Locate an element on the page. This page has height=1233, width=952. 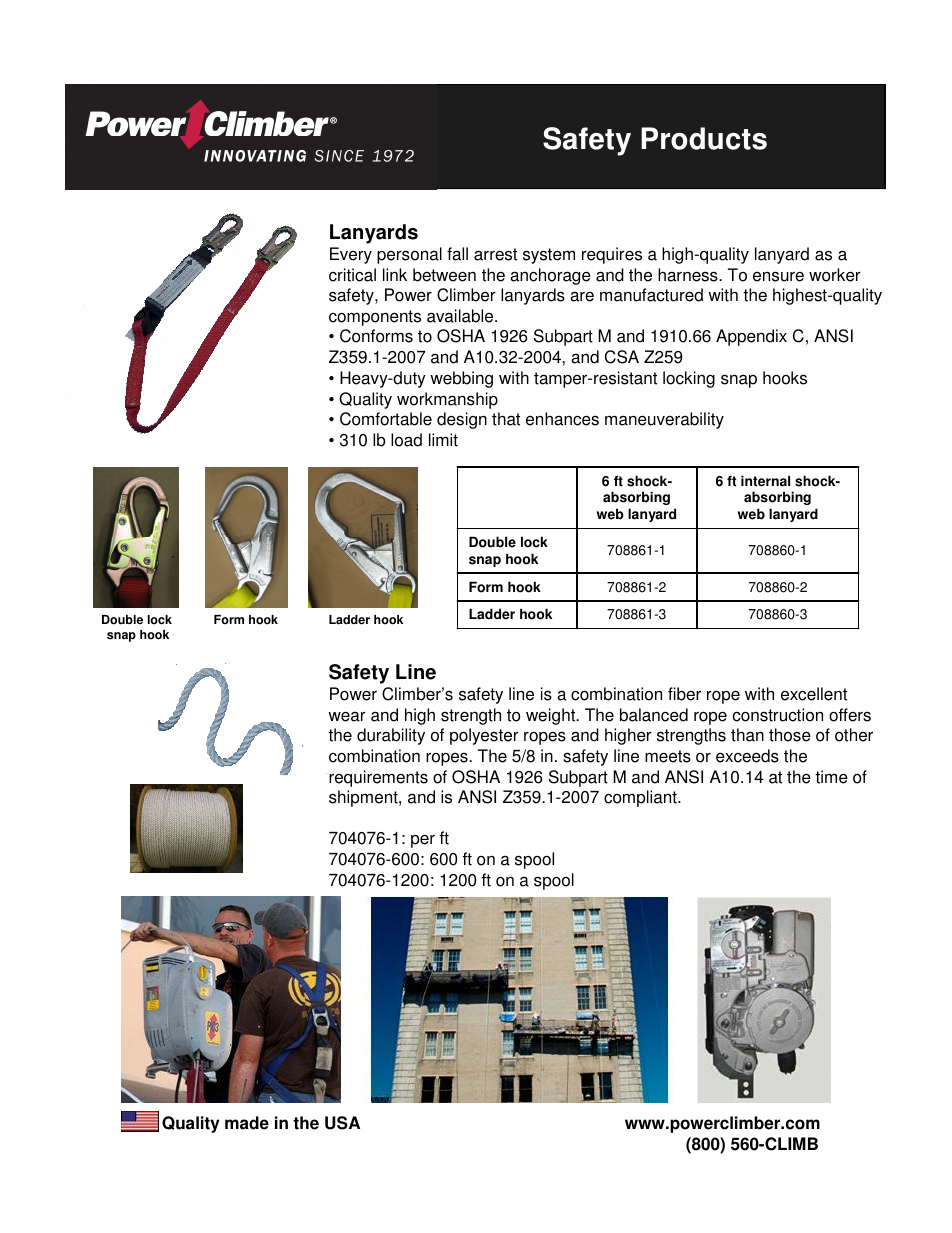
internal is located at coordinates (765, 481).
